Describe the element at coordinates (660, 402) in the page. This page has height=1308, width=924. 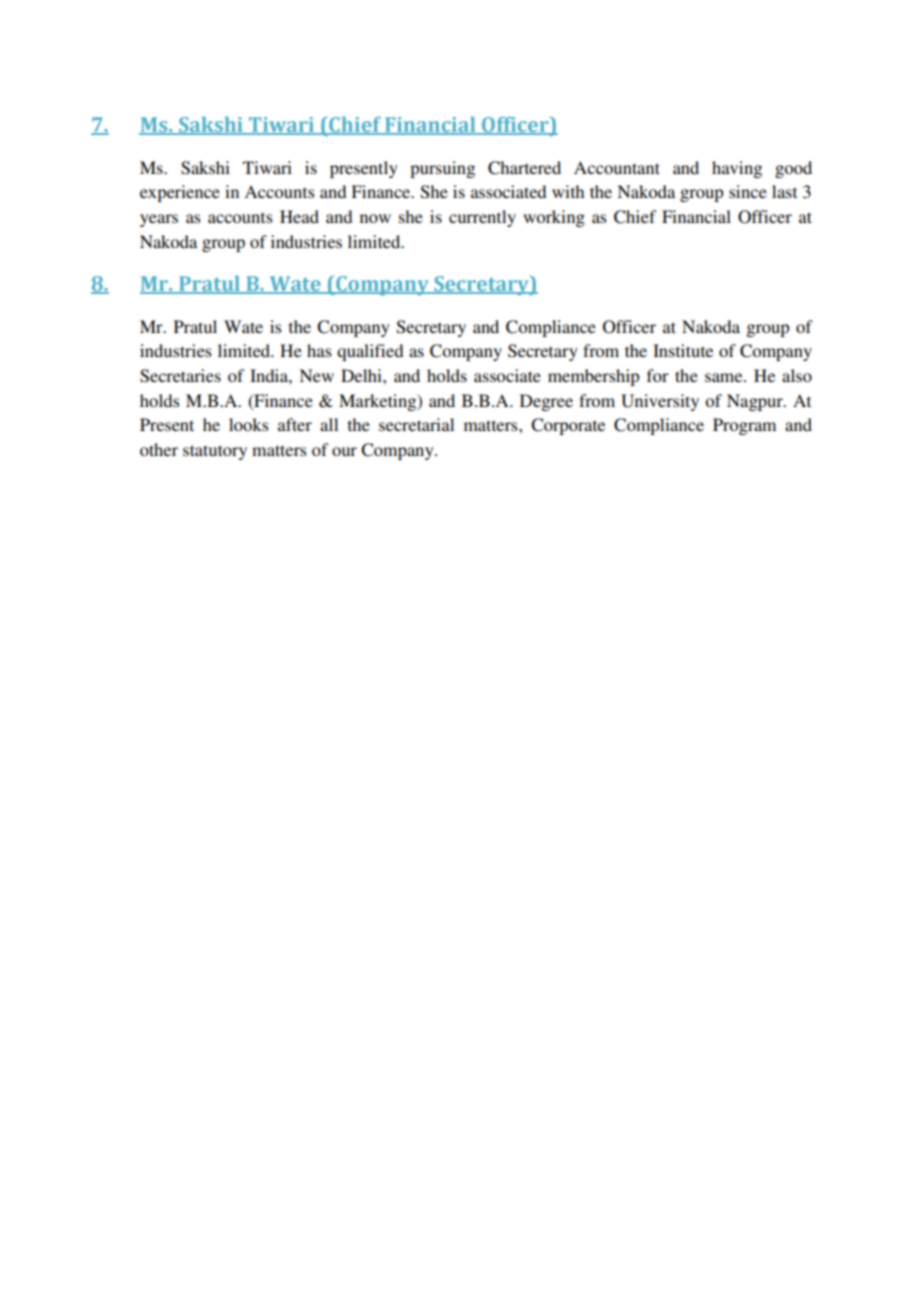
I see `University` at that location.
